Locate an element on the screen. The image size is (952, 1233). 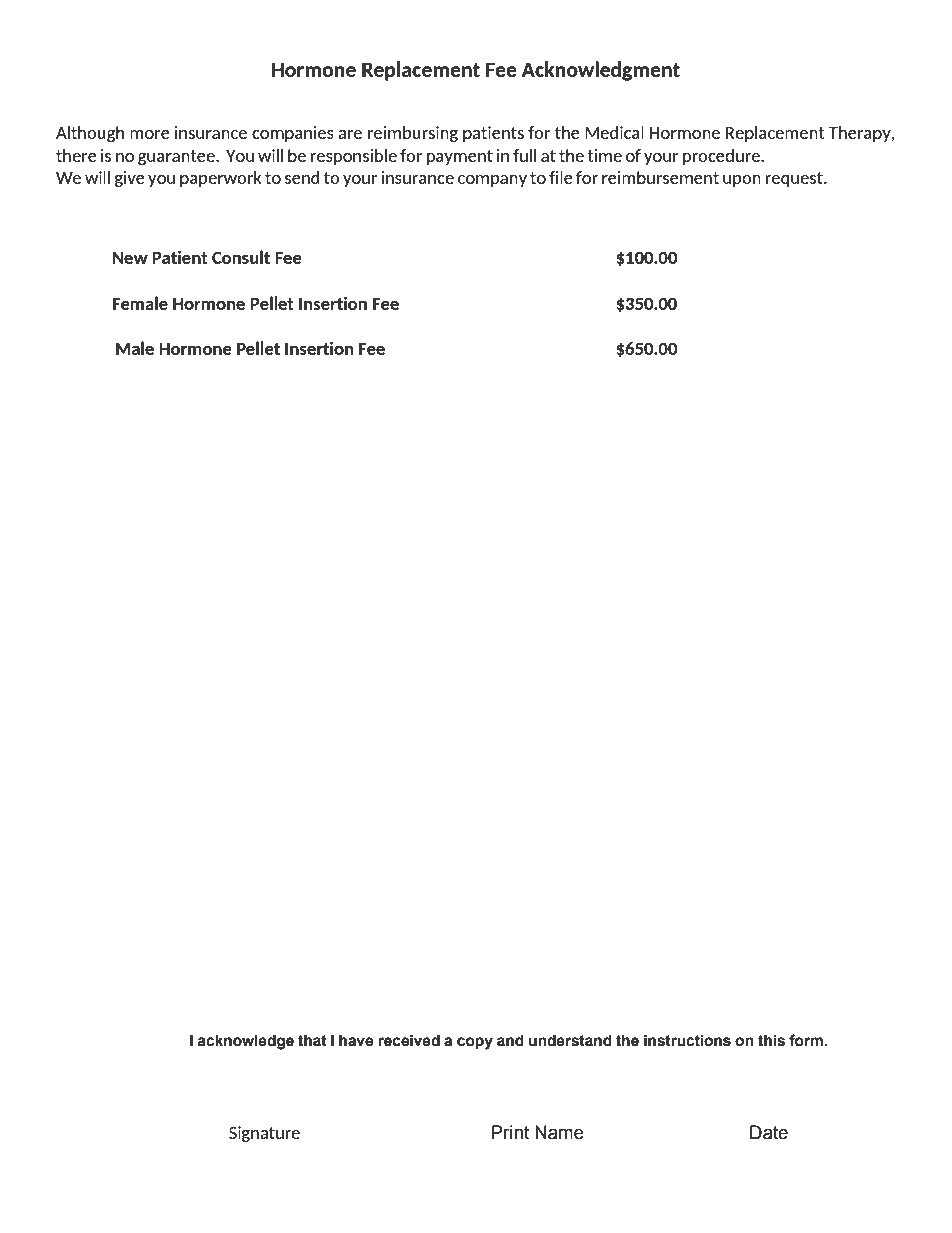
more is located at coordinates (150, 134).
